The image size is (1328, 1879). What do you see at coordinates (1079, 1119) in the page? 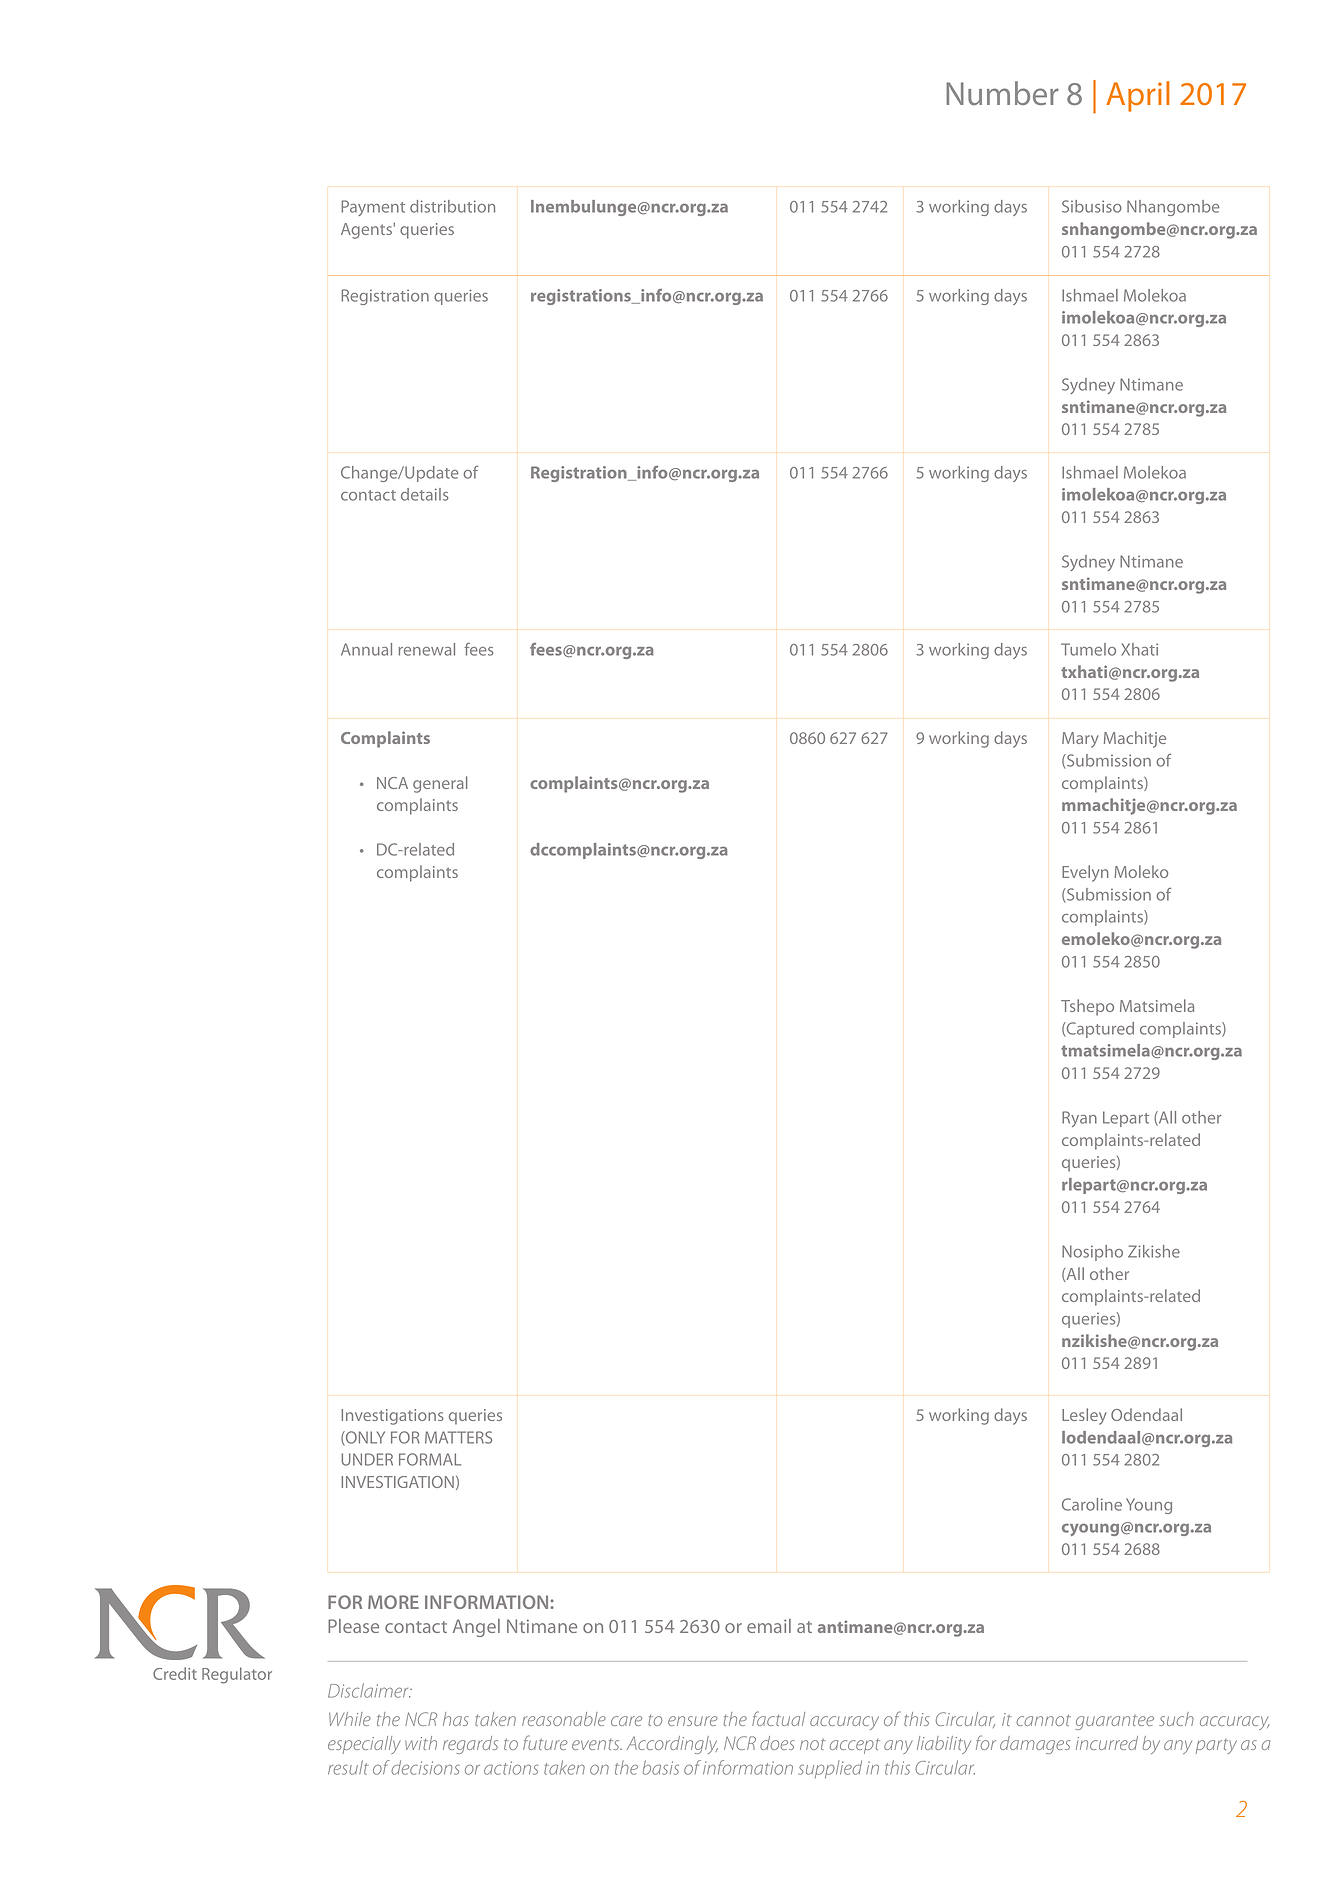
I see `Ryan` at bounding box center [1079, 1119].
